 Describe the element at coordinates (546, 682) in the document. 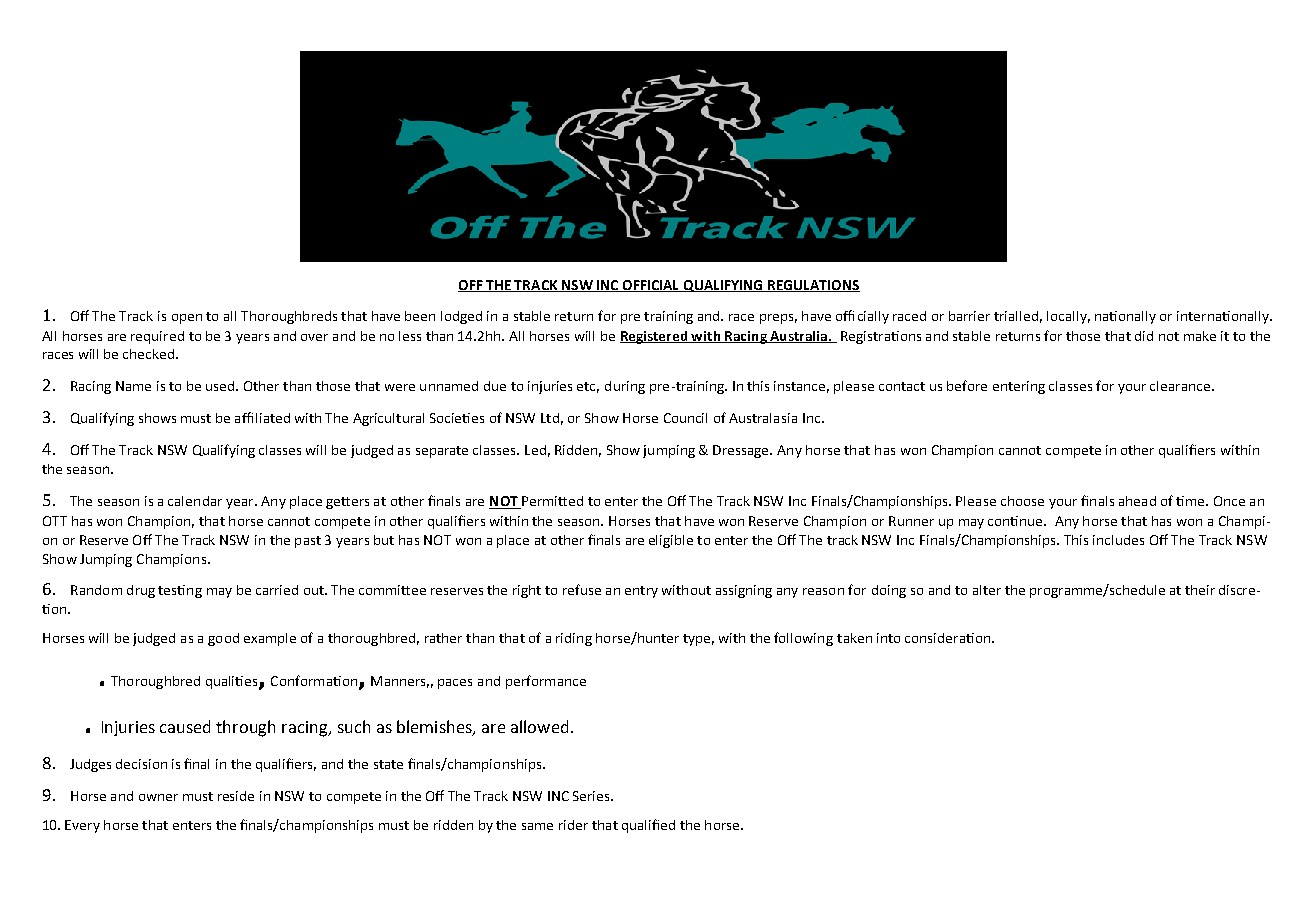

I see `performance` at that location.
